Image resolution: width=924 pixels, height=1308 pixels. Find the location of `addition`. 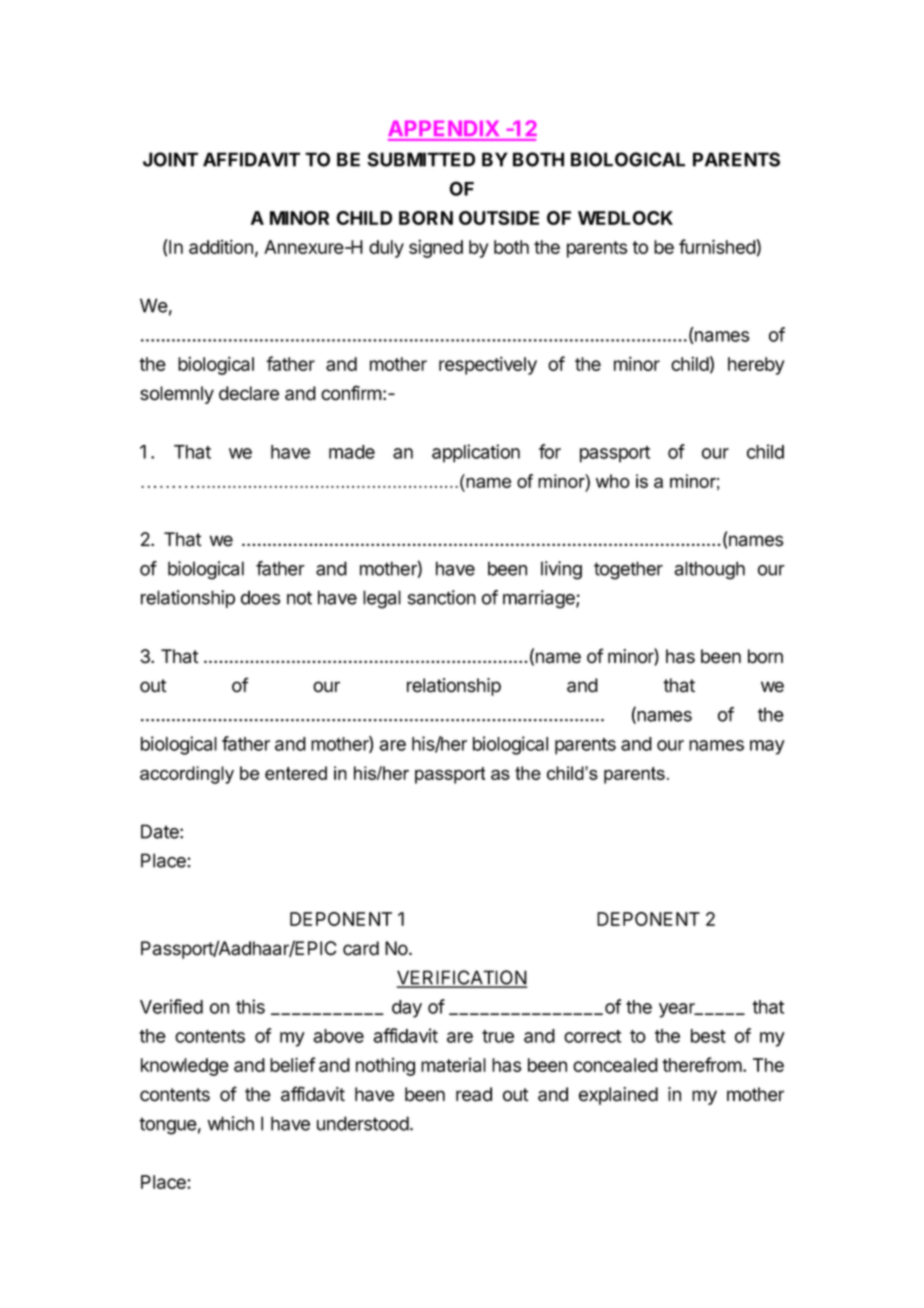

addition is located at coordinates (221, 246).
